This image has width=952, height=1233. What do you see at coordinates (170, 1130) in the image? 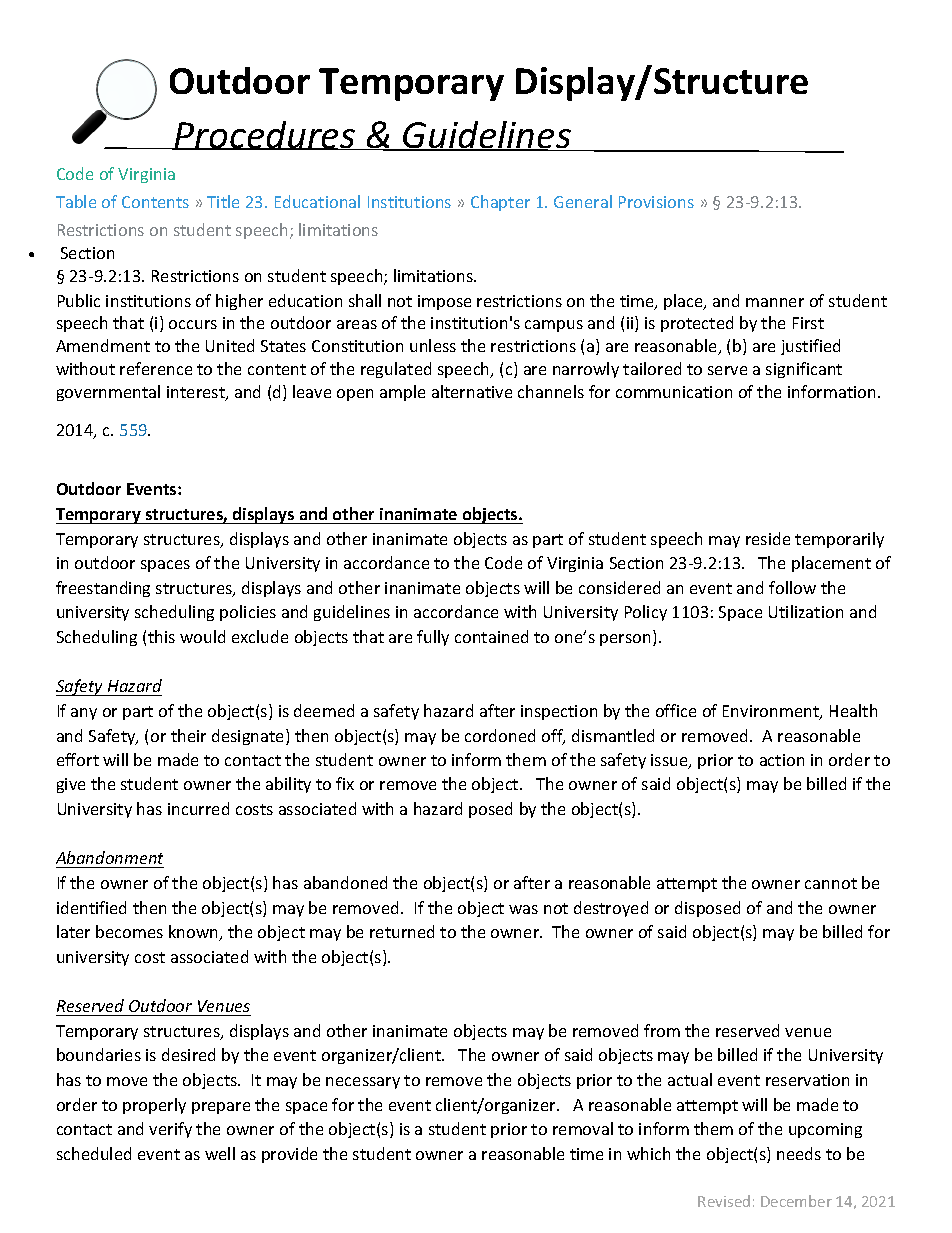
I see `verify` at bounding box center [170, 1130].
